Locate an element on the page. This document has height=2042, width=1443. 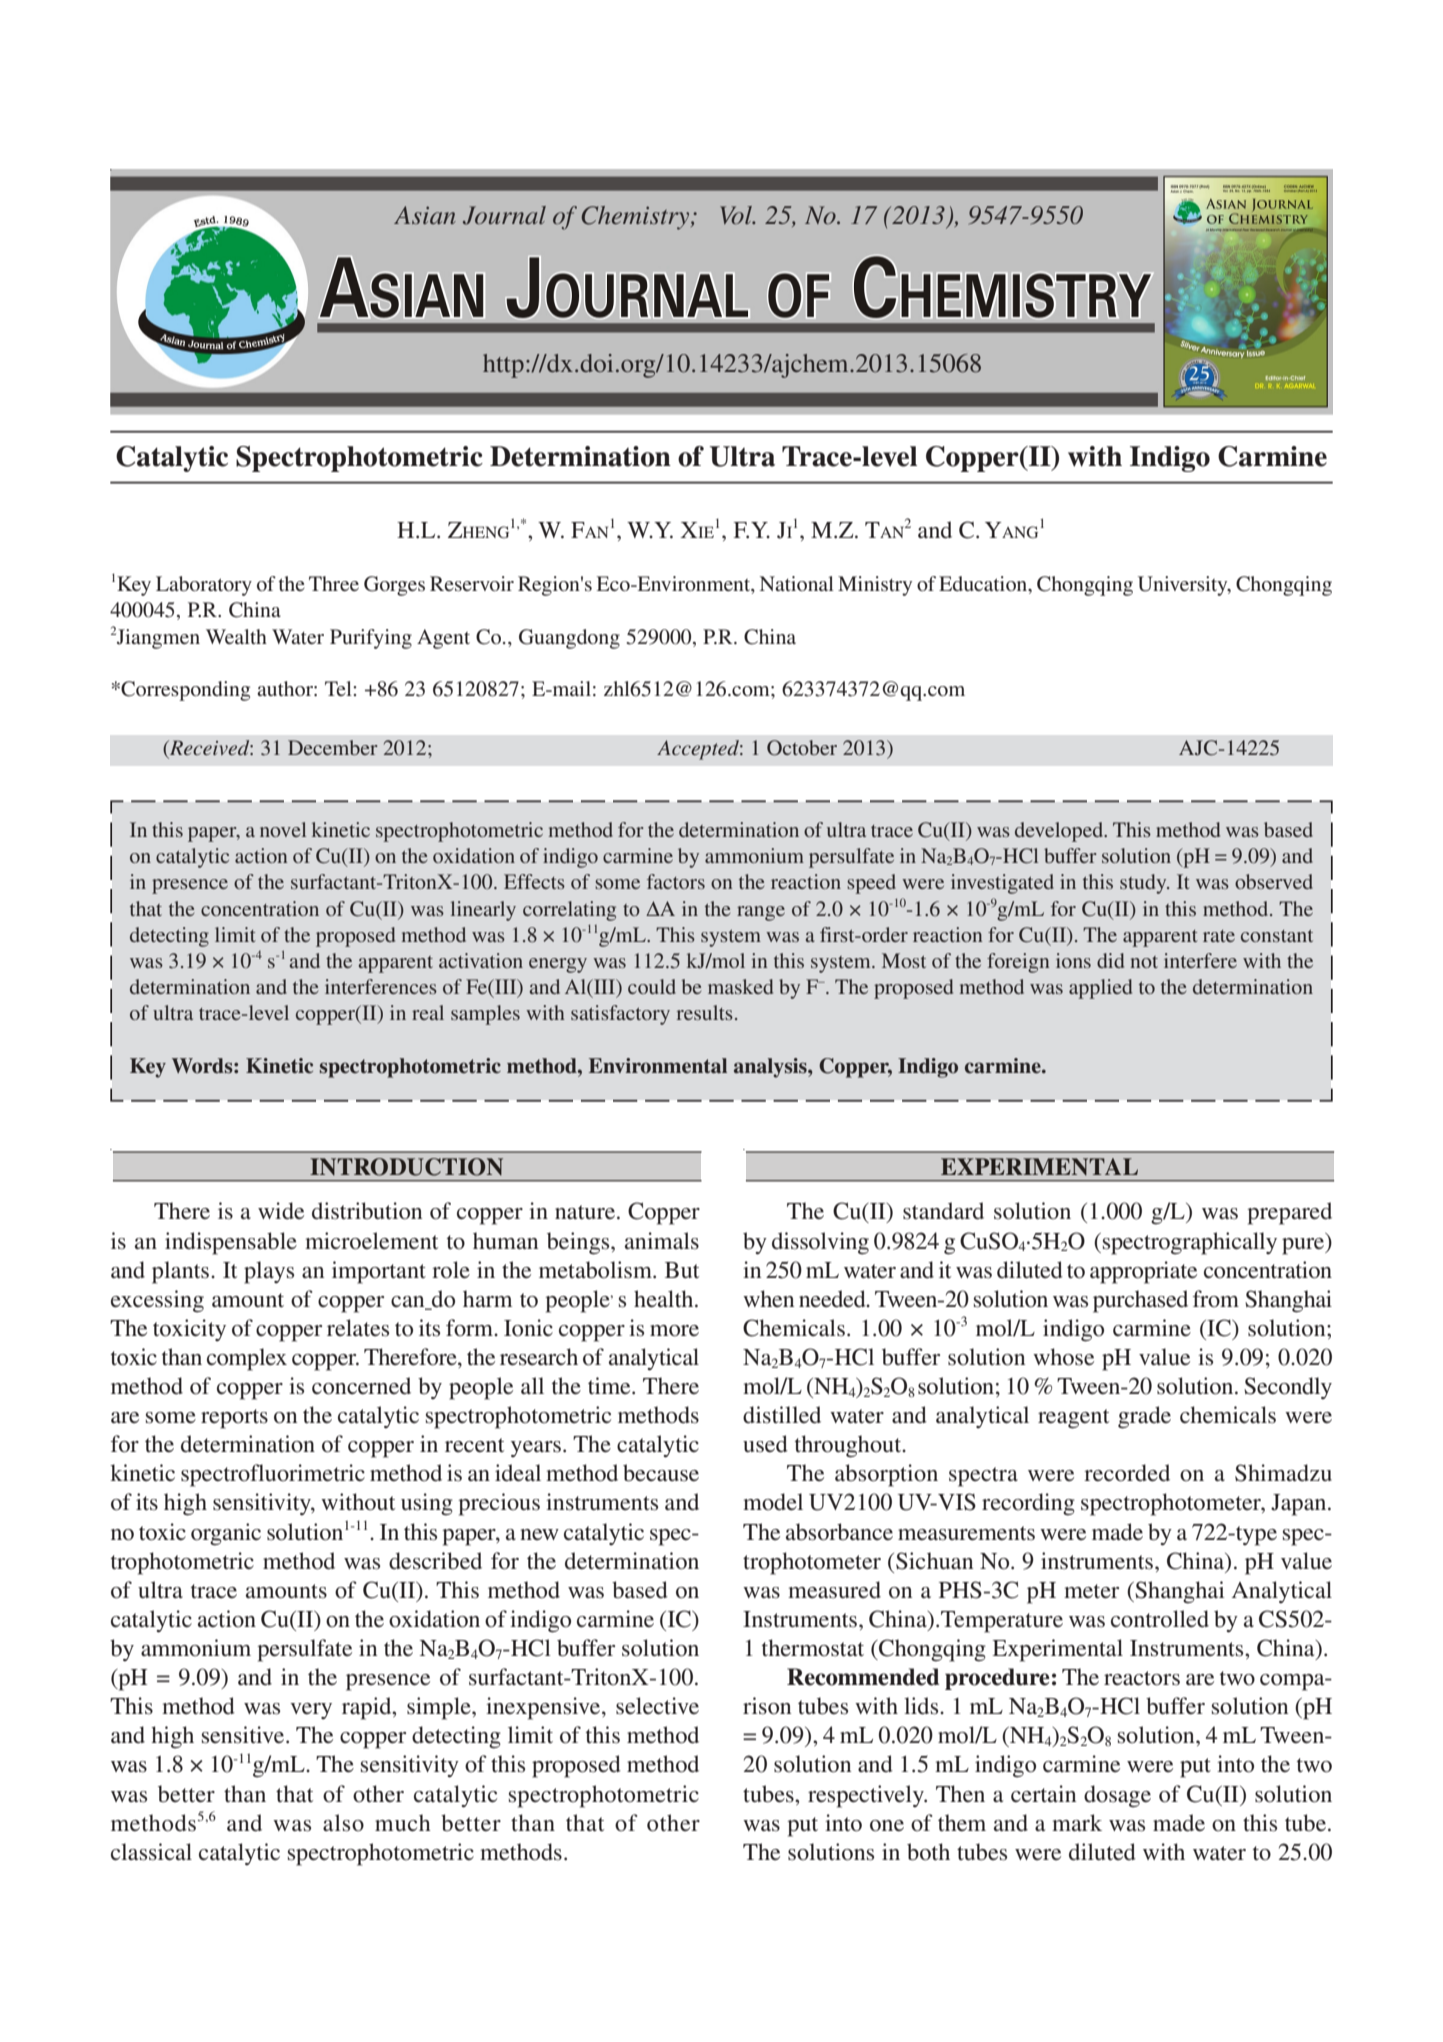
used is located at coordinates (765, 1444).
